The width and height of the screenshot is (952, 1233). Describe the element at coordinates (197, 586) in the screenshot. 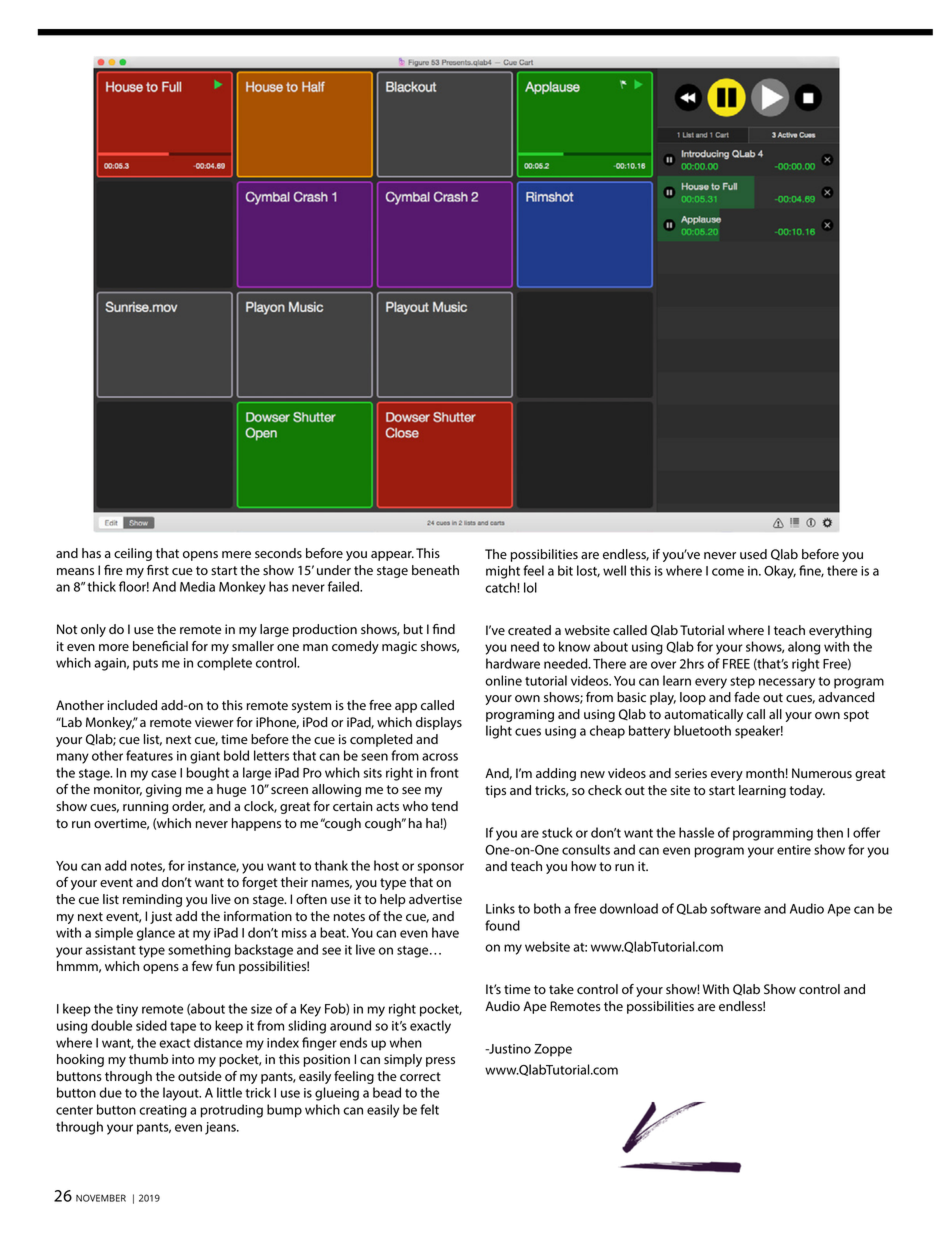

I see `Media` at that location.
